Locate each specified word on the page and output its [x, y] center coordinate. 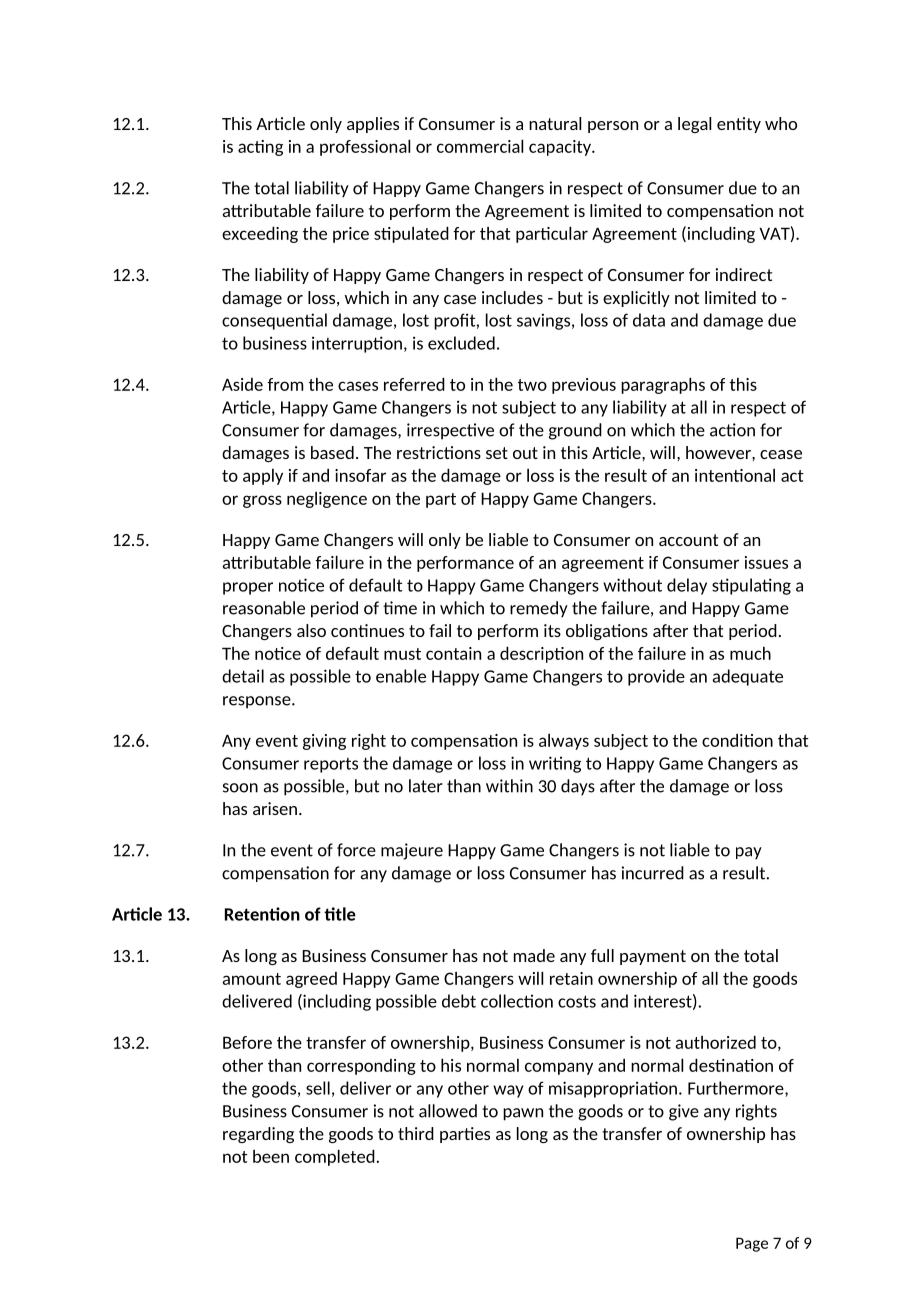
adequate [748, 677]
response [258, 702]
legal [694, 125]
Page [752, 1244]
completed [335, 1158]
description [541, 655]
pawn [523, 1114]
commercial [480, 146]
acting [260, 148]
